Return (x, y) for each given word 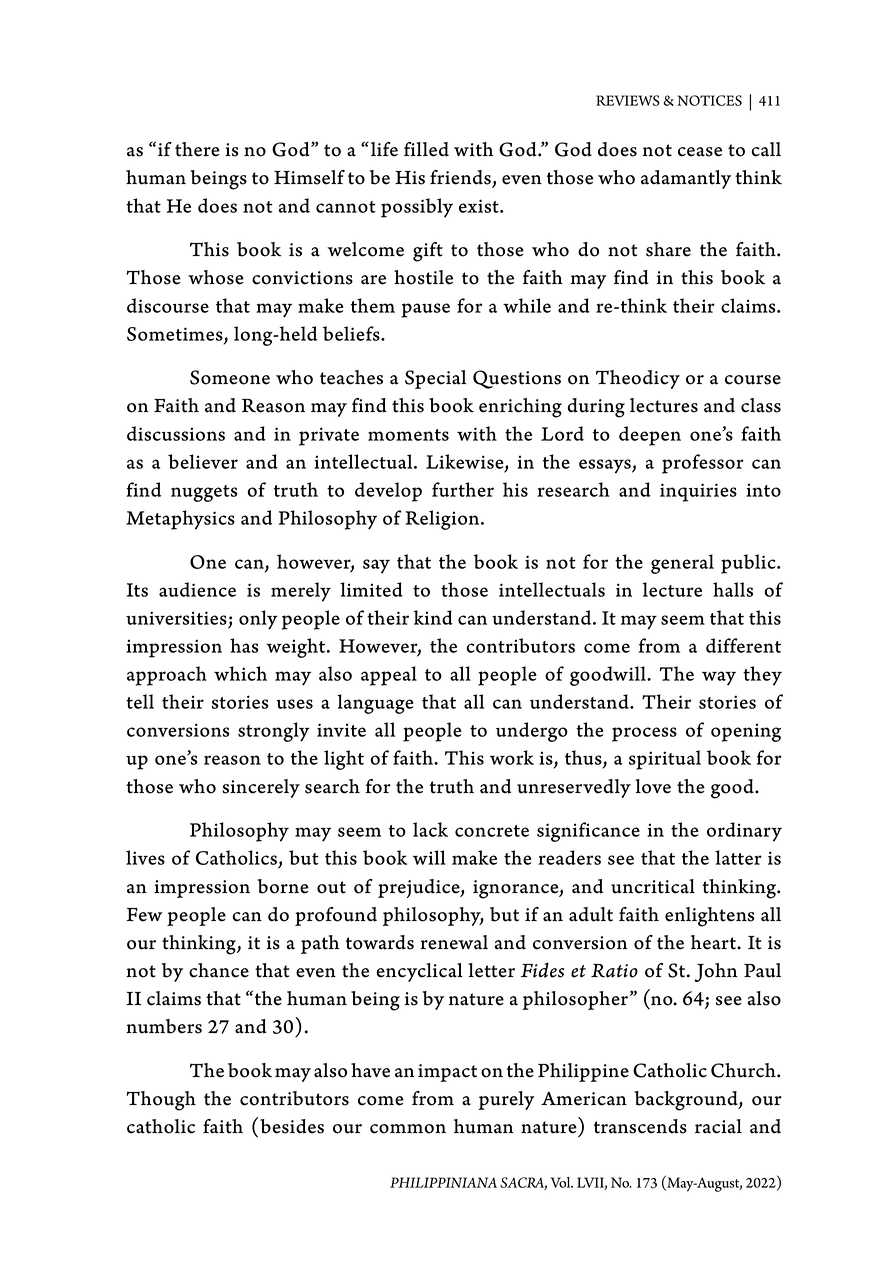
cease (700, 152)
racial (718, 1126)
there (197, 149)
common (408, 1129)
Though (161, 1101)
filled (426, 149)
